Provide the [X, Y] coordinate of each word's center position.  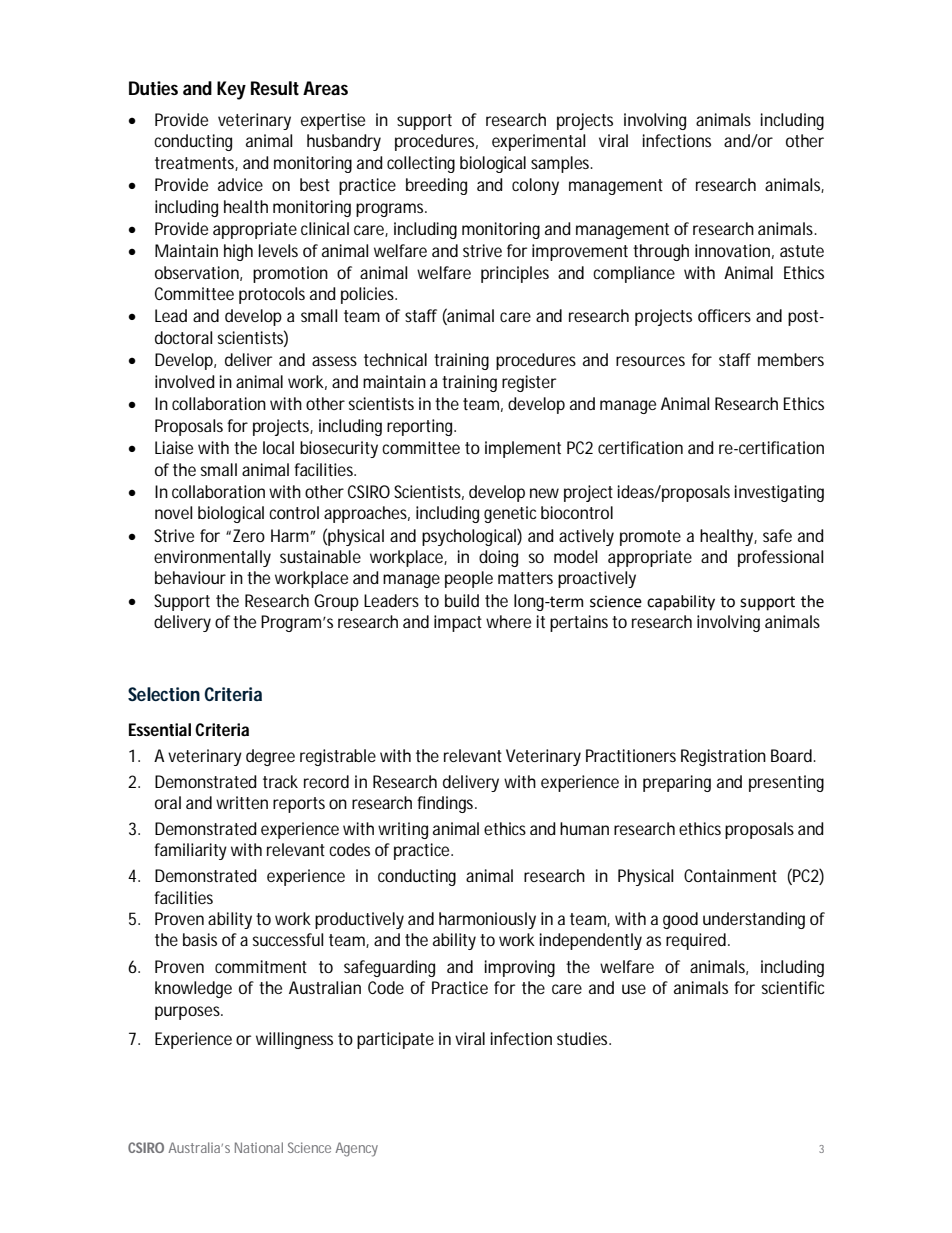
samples [562, 164]
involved [185, 381]
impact [458, 623]
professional [780, 558]
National [259, 1147]
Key [231, 90]
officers [724, 315]
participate [395, 1040]
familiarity [190, 851]
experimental [538, 142]
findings [447, 804]
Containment [730, 875]
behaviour [190, 577]
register [529, 383]
